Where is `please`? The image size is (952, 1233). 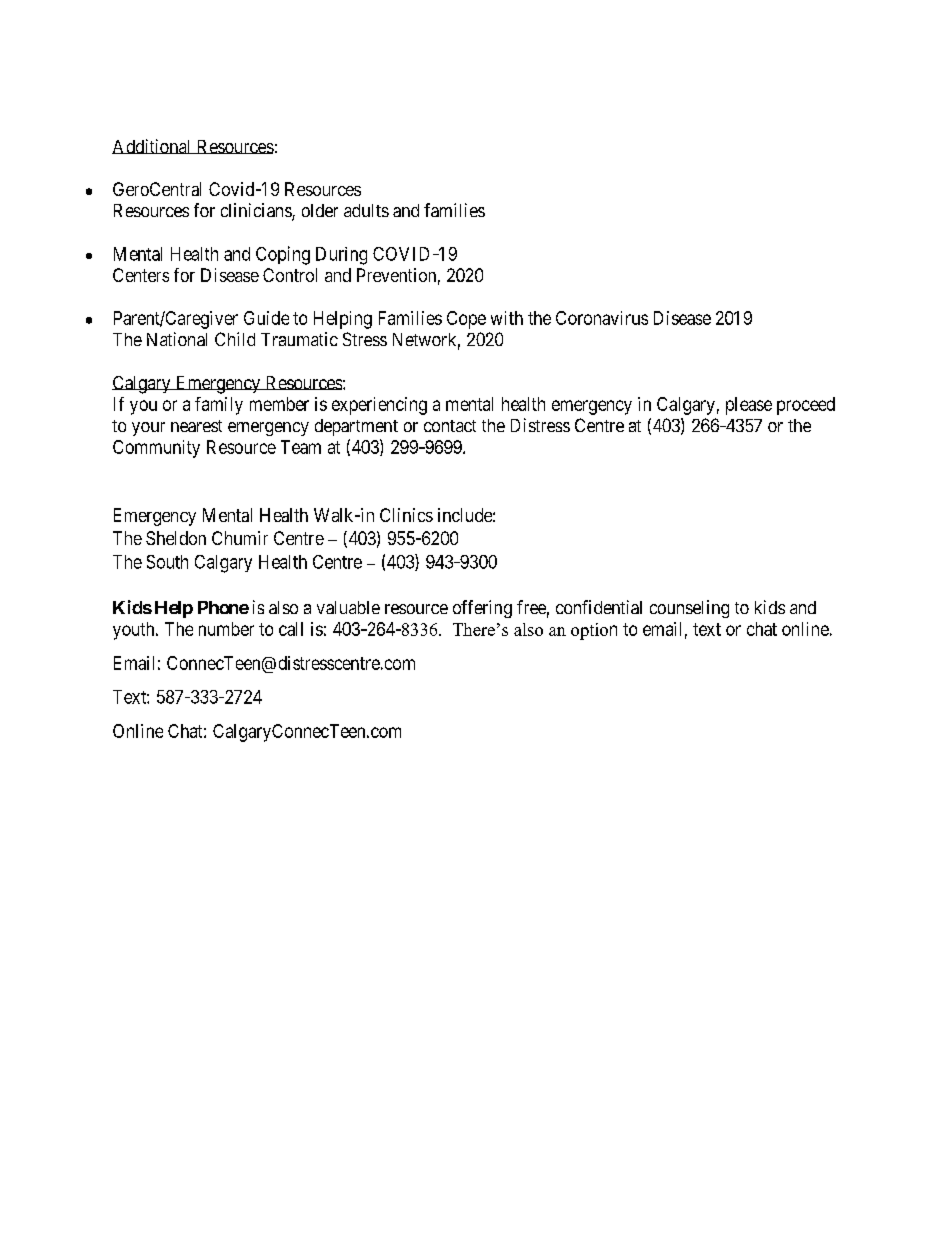 please is located at coordinates (749, 406).
